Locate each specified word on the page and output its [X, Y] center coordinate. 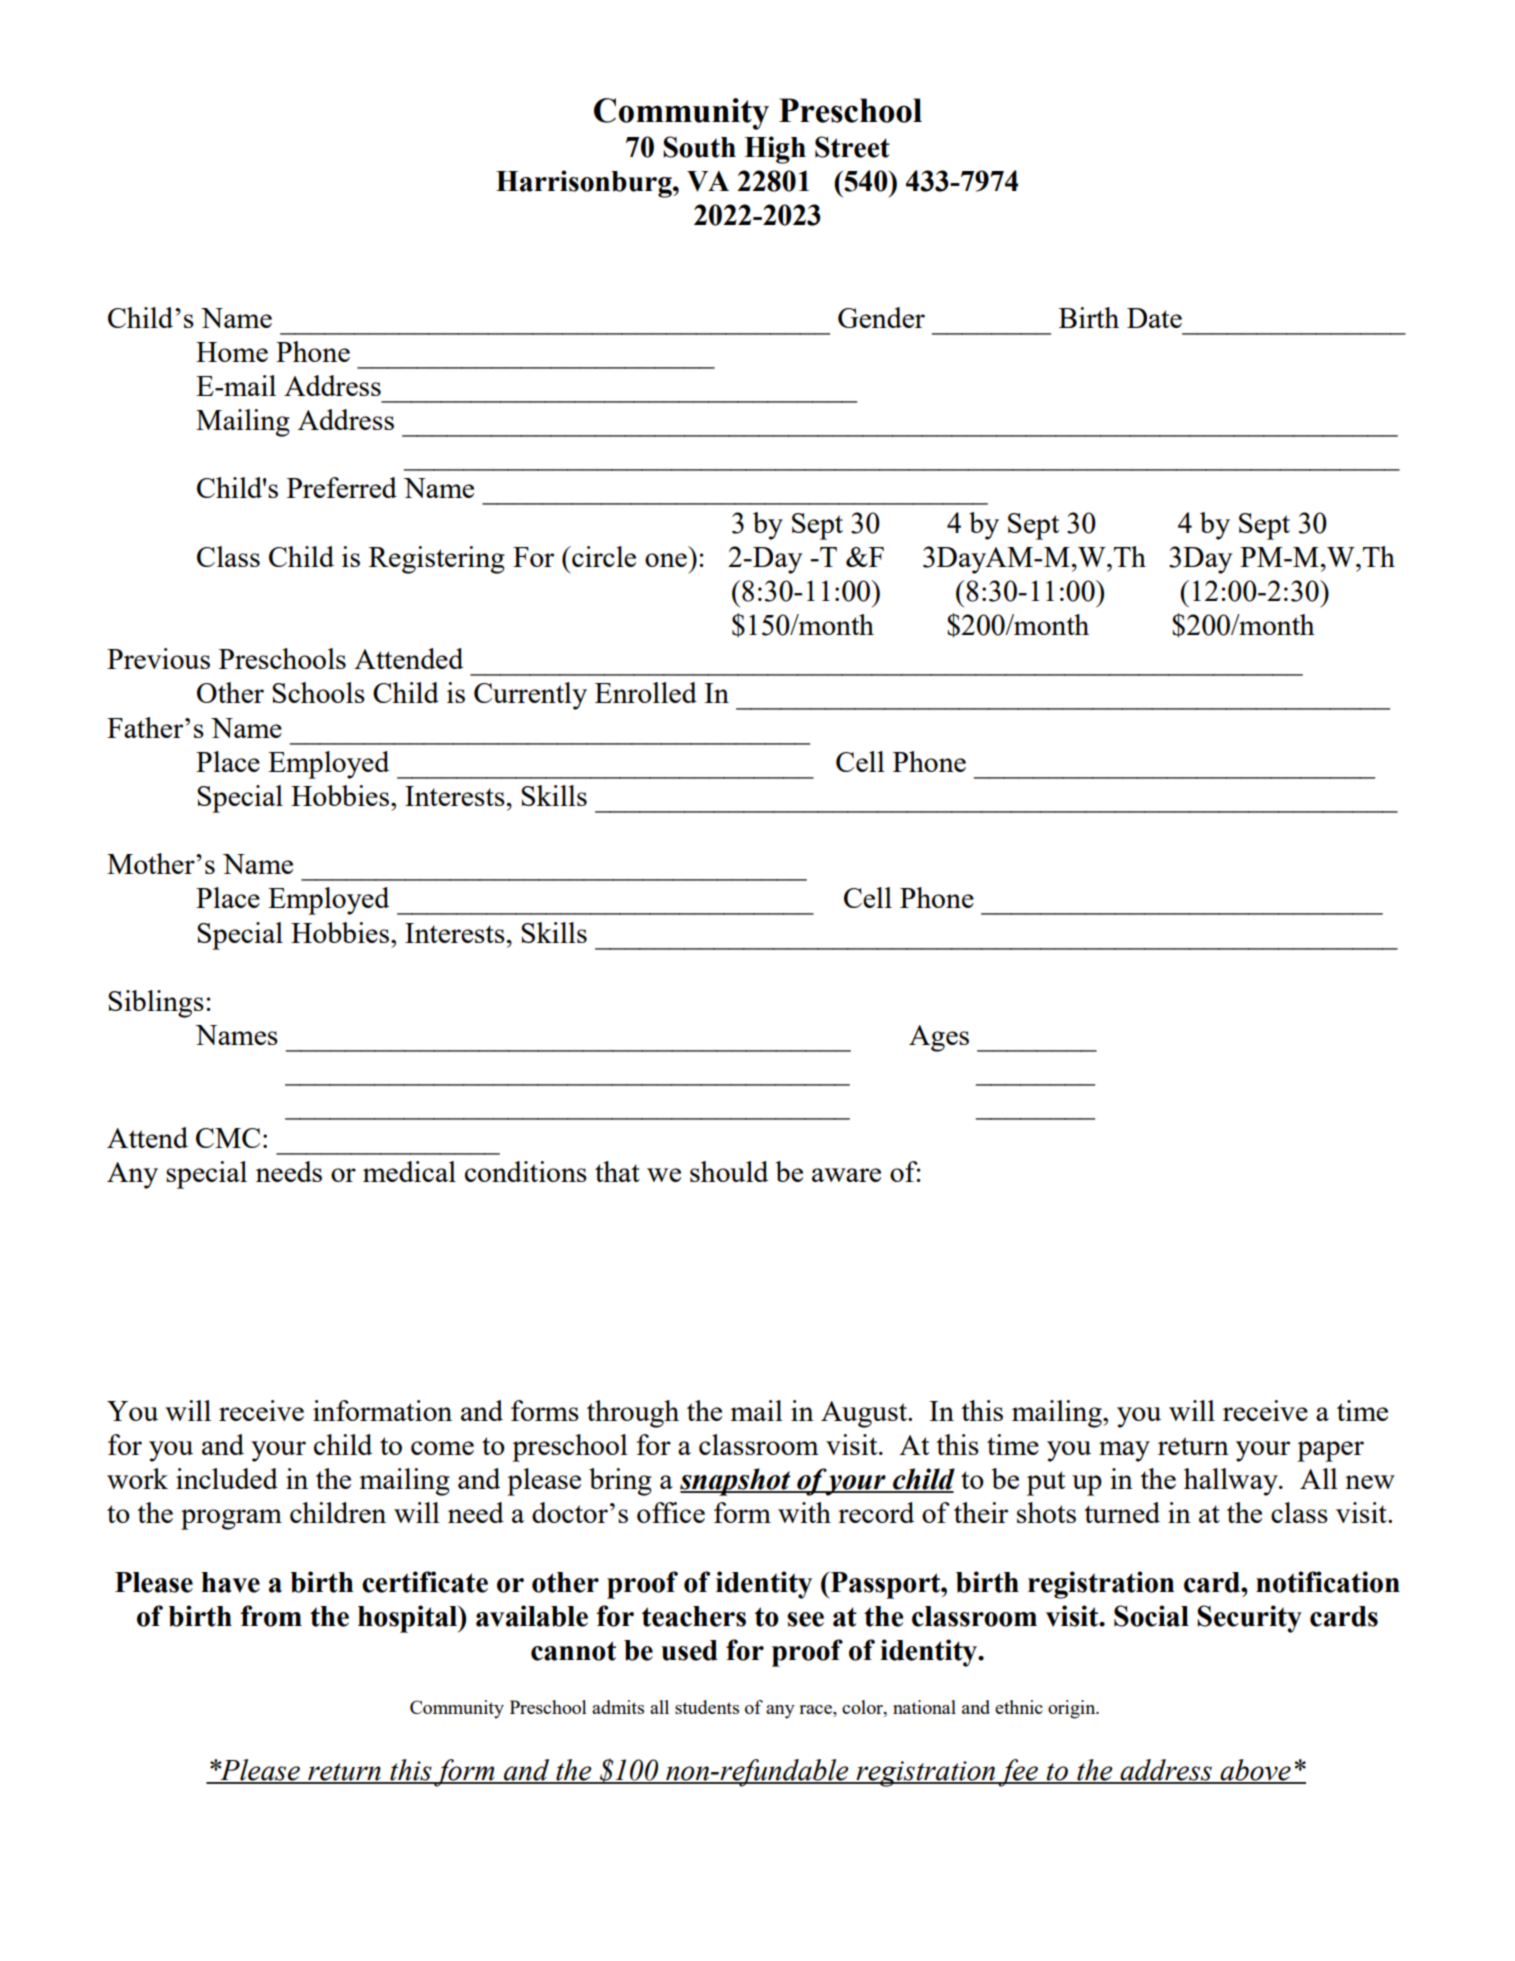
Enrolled [646, 692]
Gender [881, 317]
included [227, 1478]
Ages [939, 1038]
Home [232, 352]
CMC [228, 1138]
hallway [1232, 1482]
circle [603, 556]
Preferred [342, 487]
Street [852, 147]
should [729, 1171]
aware [846, 1175]
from [271, 1616]
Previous [158, 658]
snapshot [736, 1482]
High [775, 150]
